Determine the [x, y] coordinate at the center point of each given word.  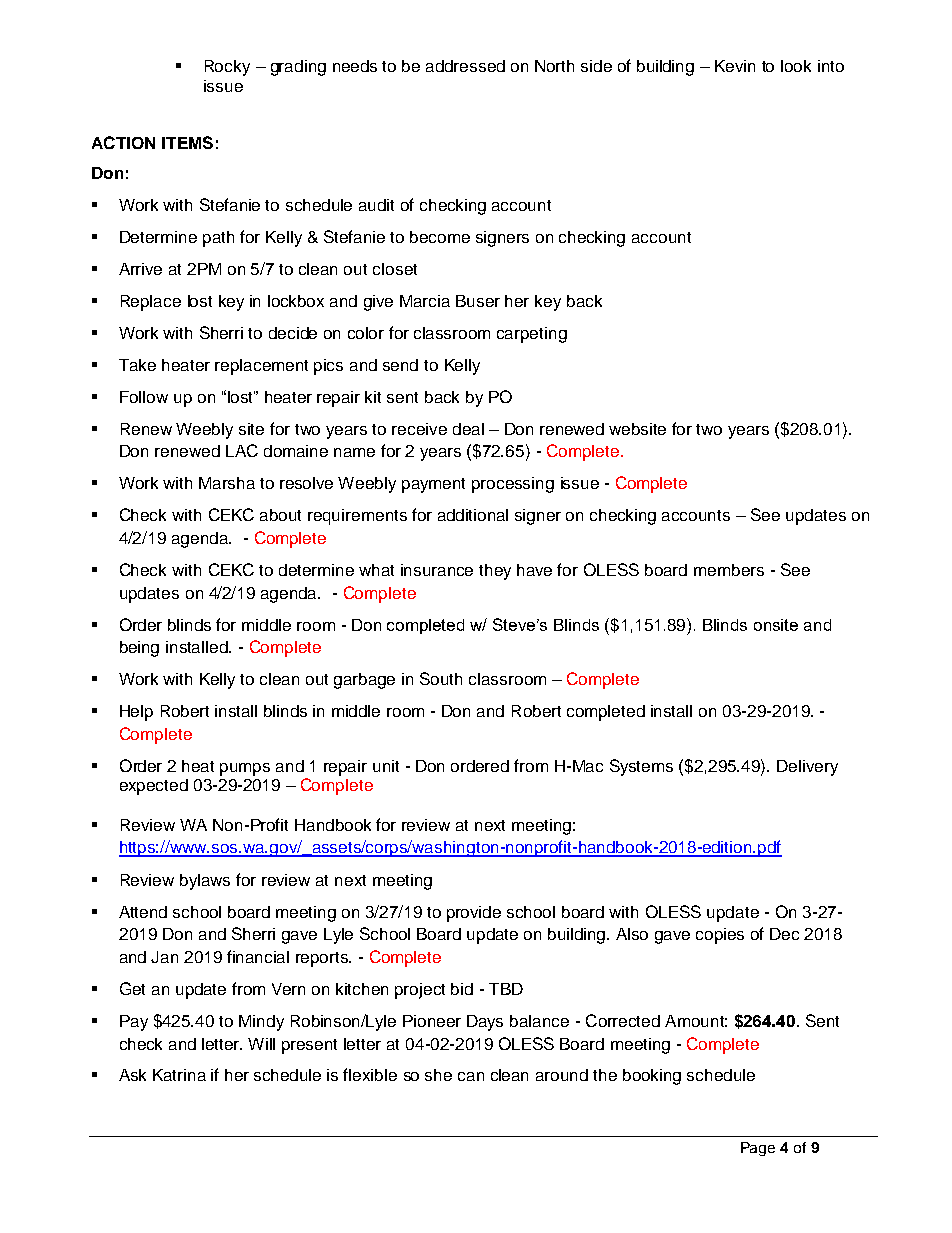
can [471, 1076]
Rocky [227, 68]
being [139, 649]
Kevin [735, 66]
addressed [465, 66]
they [495, 572]
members [729, 570]
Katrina [179, 1075]
